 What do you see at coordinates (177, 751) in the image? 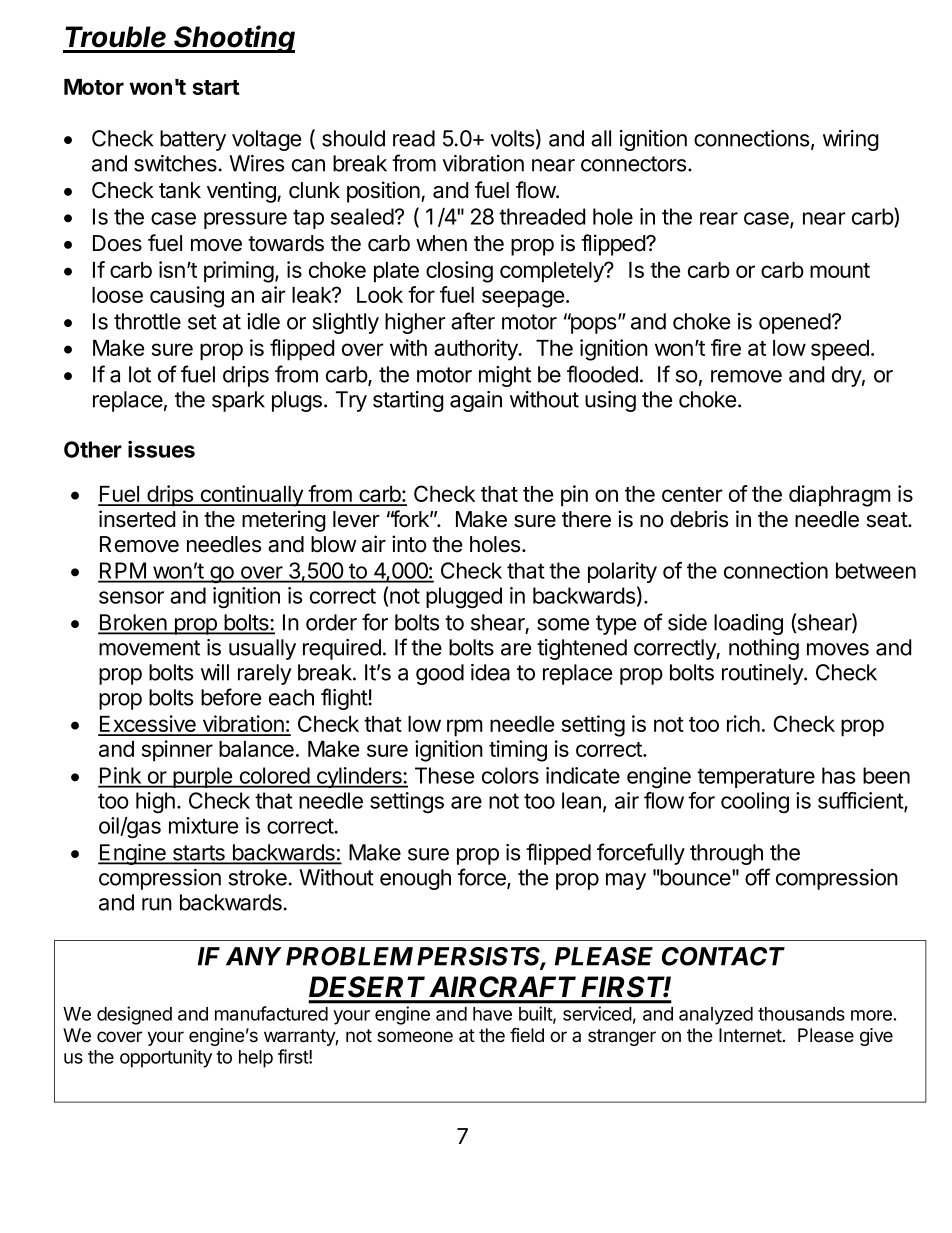
I see `spinner` at bounding box center [177, 751].
